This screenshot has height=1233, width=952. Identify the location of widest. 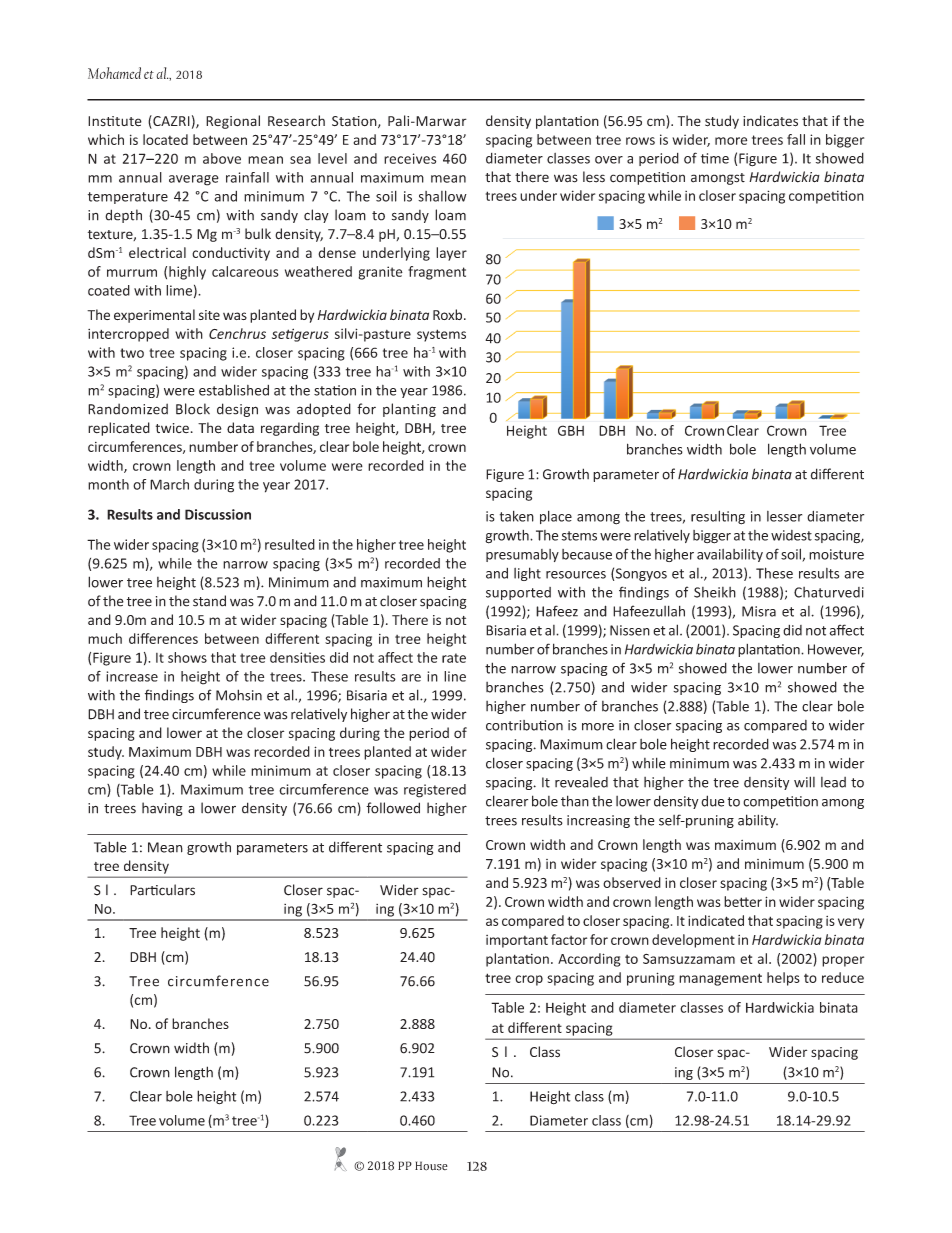
(791, 535).
